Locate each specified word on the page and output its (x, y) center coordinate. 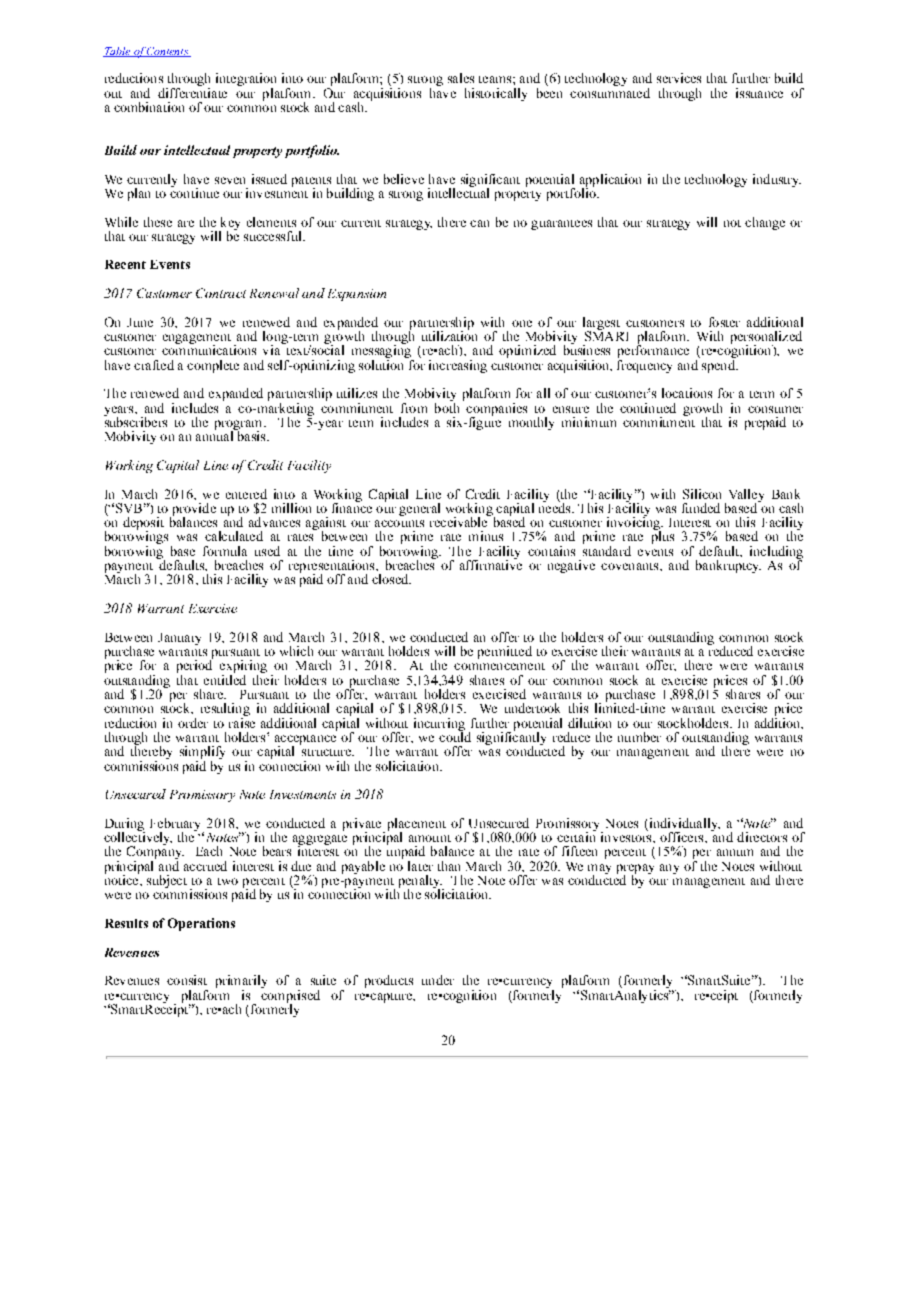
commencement (499, 666)
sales (461, 78)
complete (213, 366)
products (389, 981)
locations (687, 393)
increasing (458, 366)
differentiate (192, 91)
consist (187, 980)
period (195, 667)
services (679, 78)
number (639, 737)
